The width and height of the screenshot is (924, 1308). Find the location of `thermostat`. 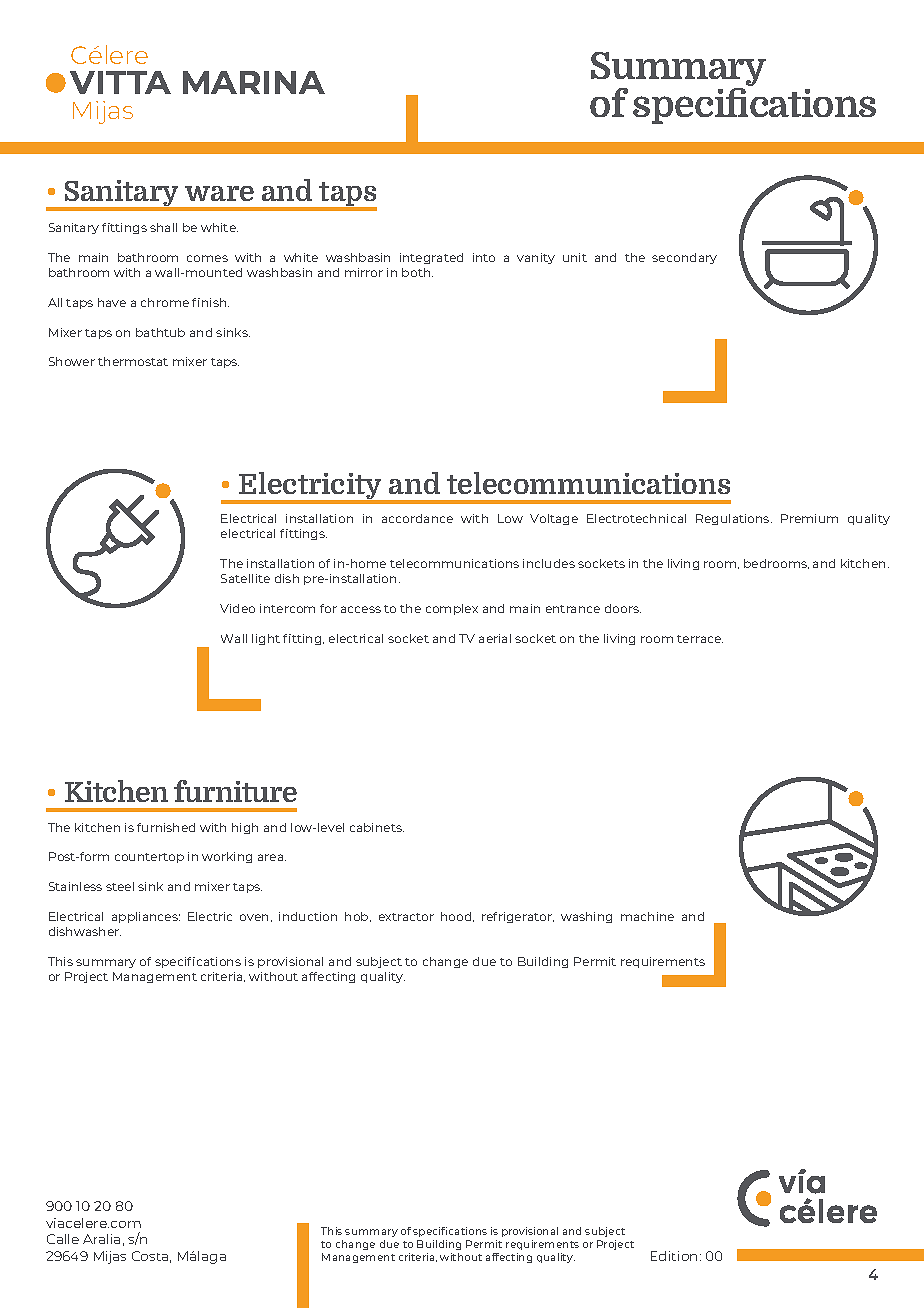

thermostat is located at coordinates (133, 361).
